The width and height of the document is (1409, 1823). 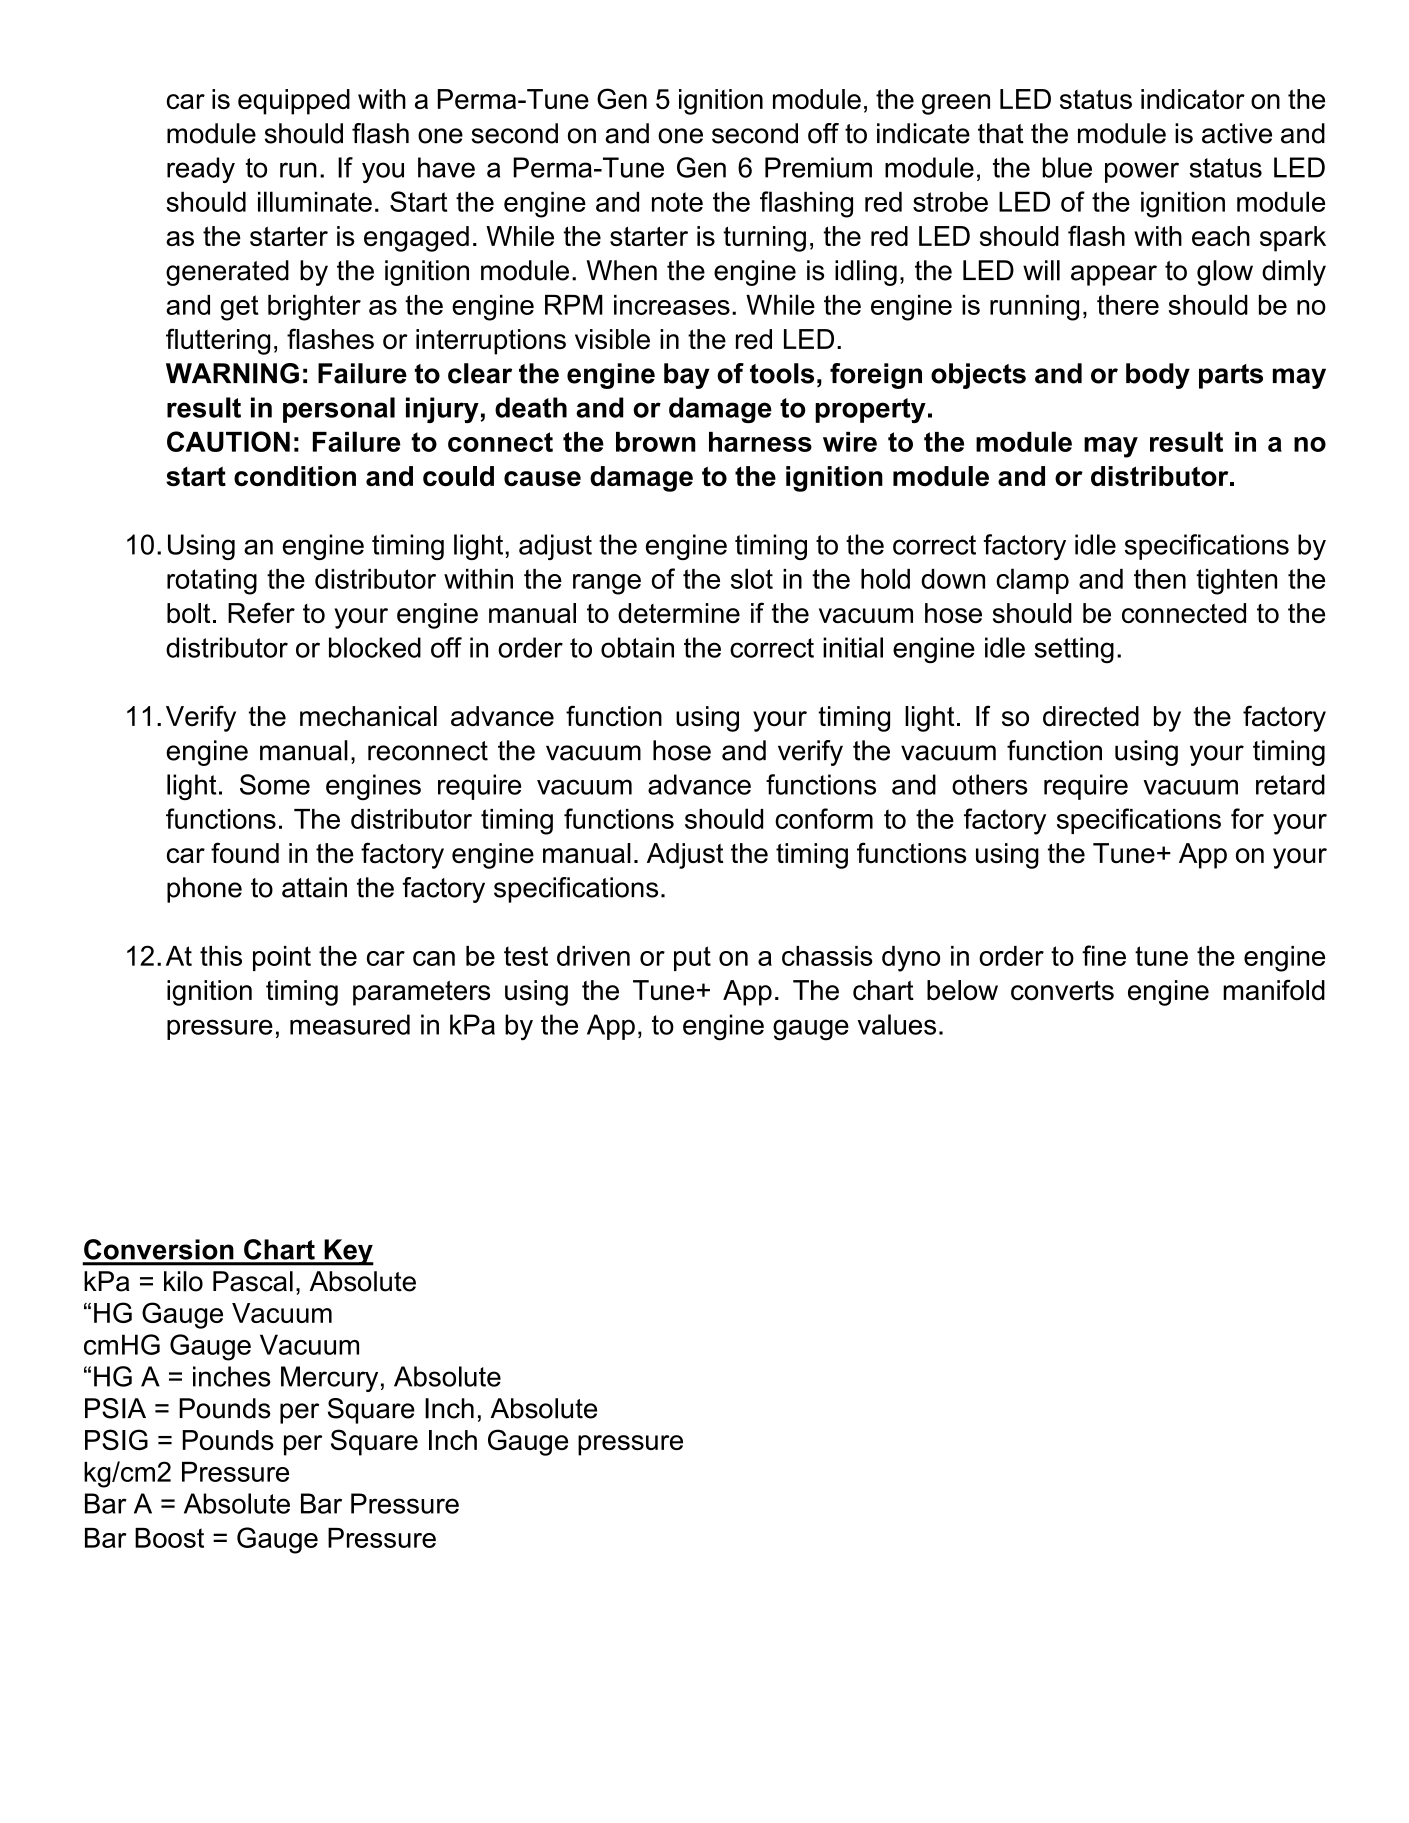 What do you see at coordinates (692, 958) in the document?
I see `put` at bounding box center [692, 958].
